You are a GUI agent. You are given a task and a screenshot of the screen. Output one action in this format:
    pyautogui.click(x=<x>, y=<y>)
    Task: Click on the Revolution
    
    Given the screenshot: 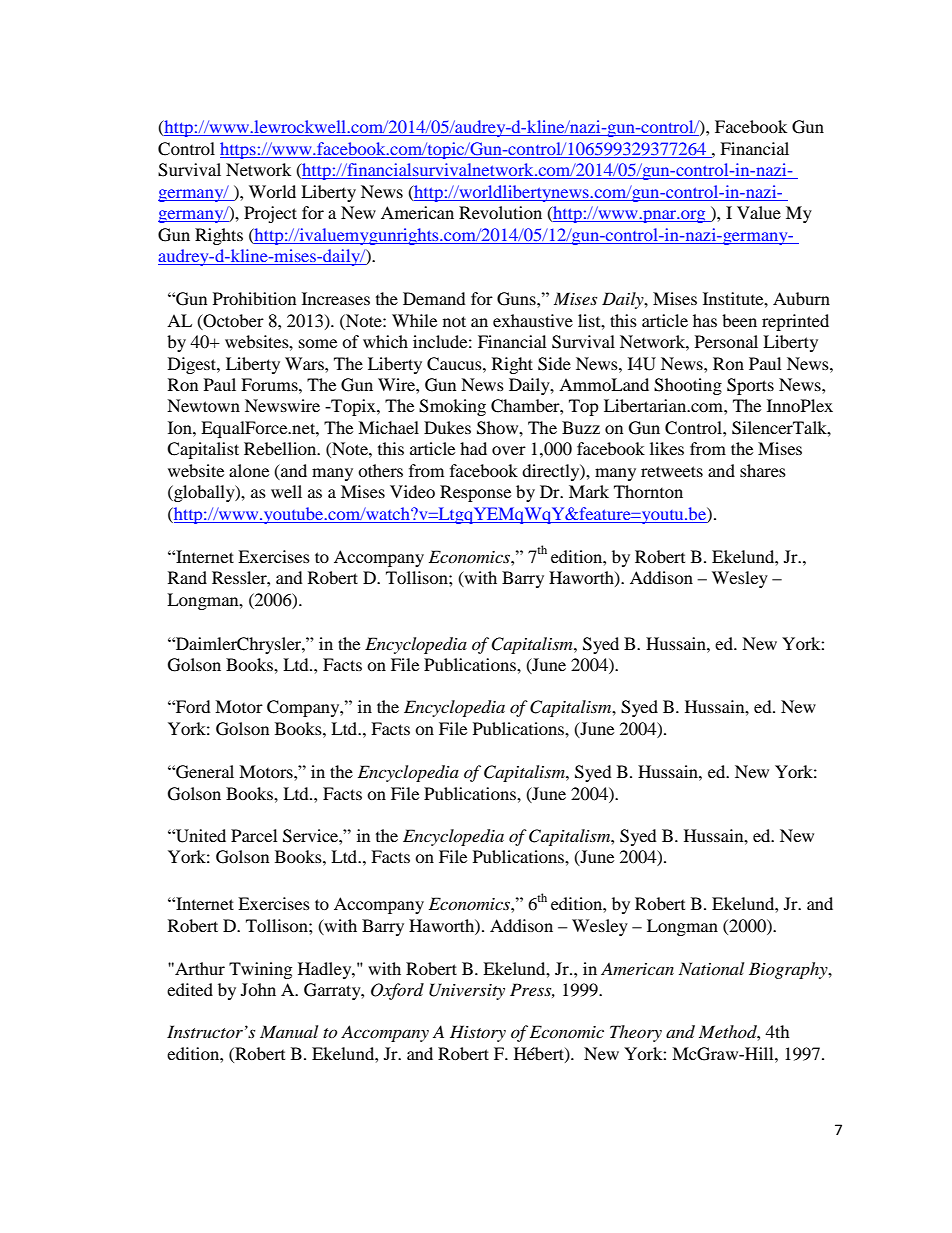 What is the action you would take?
    pyautogui.click(x=500, y=212)
